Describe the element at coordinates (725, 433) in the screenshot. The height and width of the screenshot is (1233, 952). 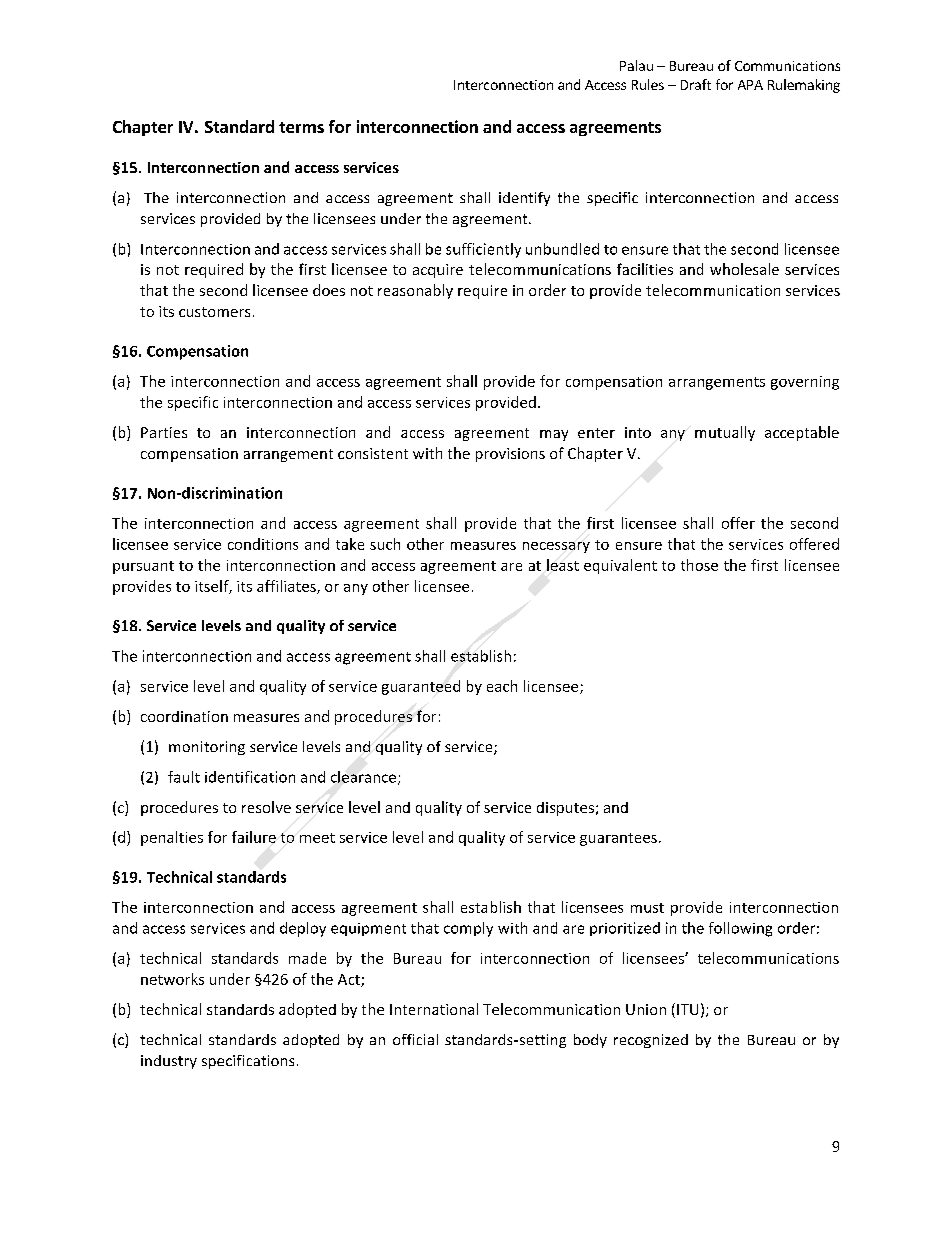
I see `mutually` at that location.
